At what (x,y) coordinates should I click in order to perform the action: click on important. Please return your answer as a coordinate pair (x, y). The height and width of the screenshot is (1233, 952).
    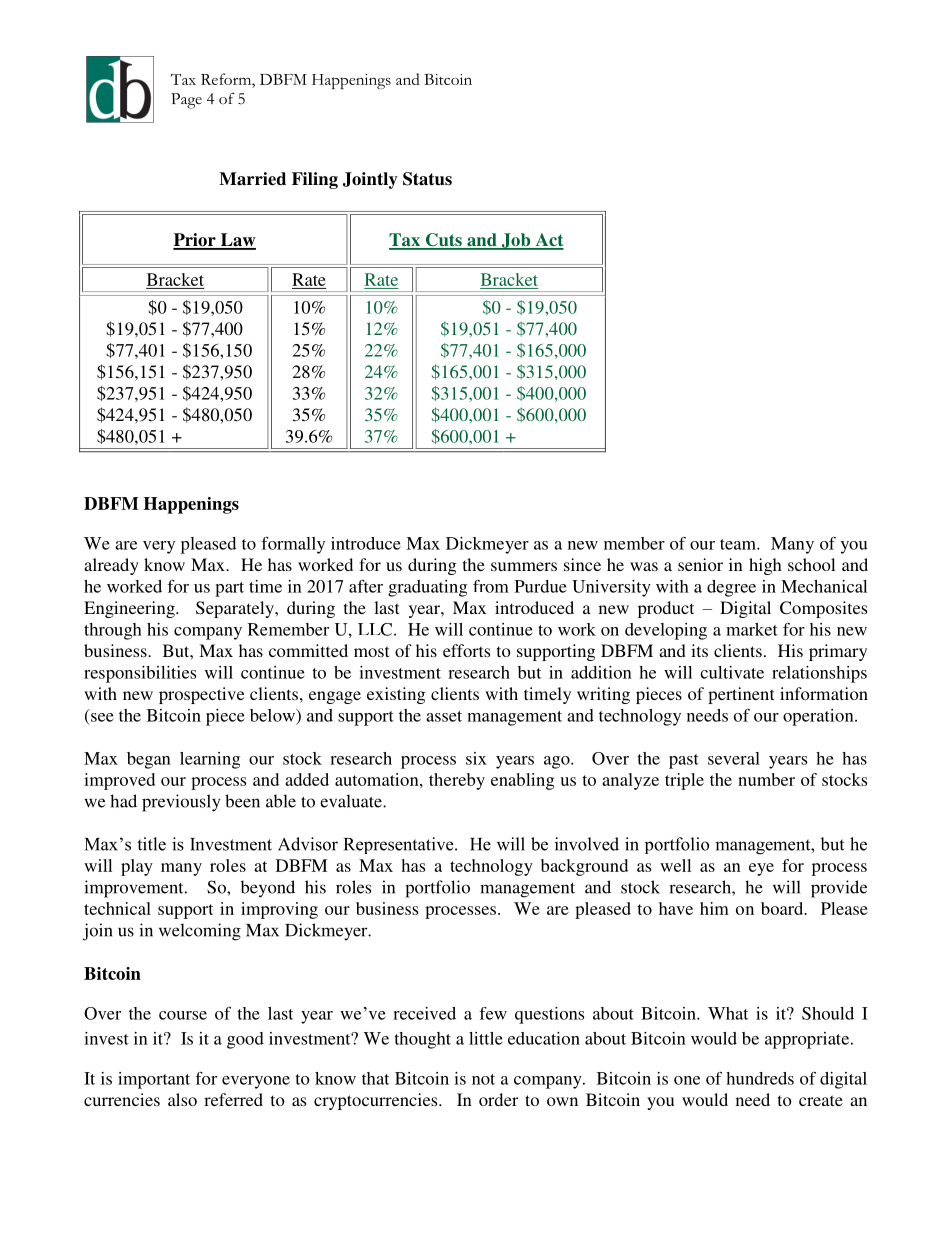
    Looking at the image, I should click on (154, 1080).
